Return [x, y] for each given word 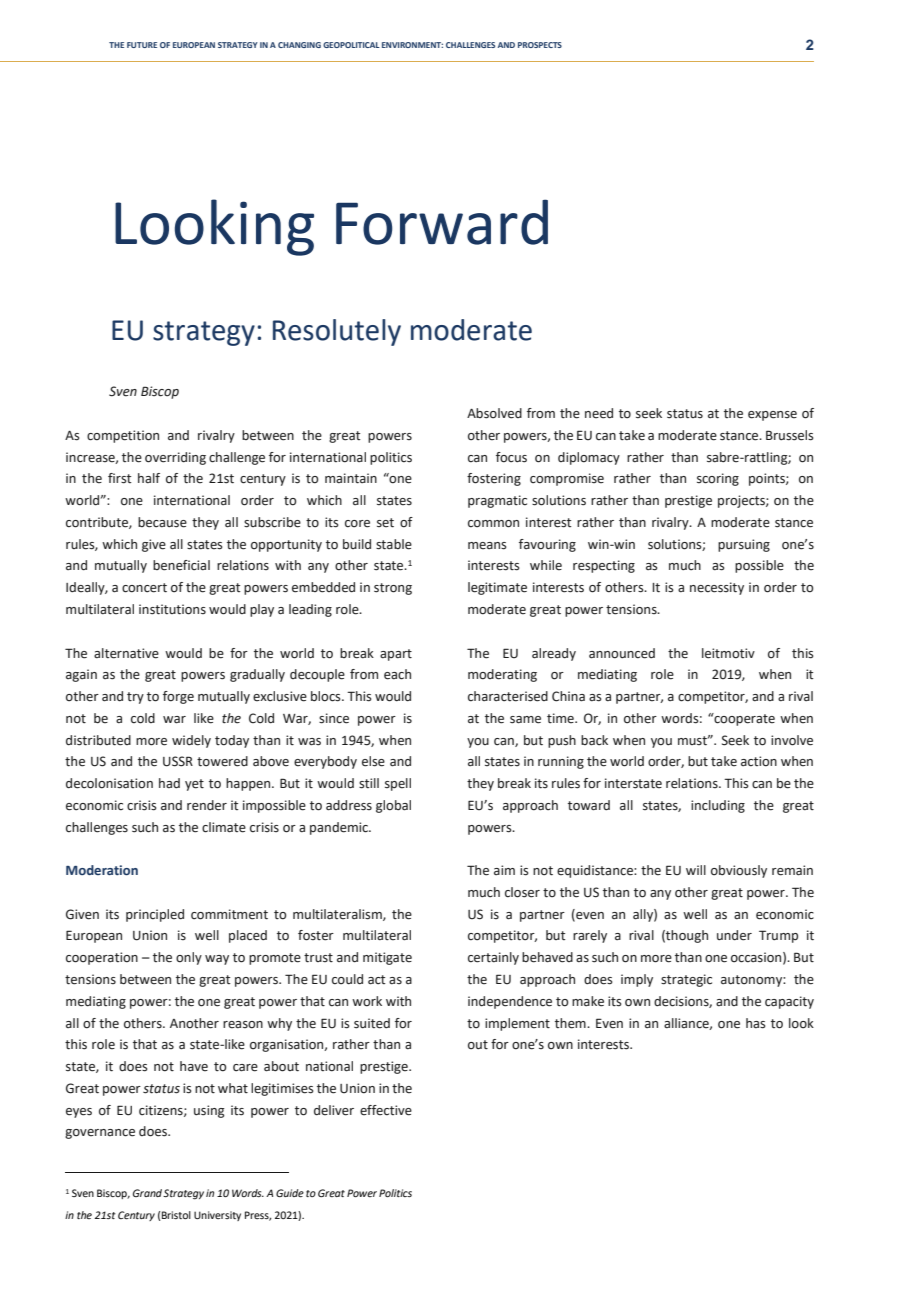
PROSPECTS [540, 45]
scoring [718, 479]
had [169, 783]
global [393, 806]
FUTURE [142, 45]
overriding [175, 458]
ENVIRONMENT [412, 45]
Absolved [494, 413]
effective [386, 1110]
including [718, 806]
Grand [148, 1193]
